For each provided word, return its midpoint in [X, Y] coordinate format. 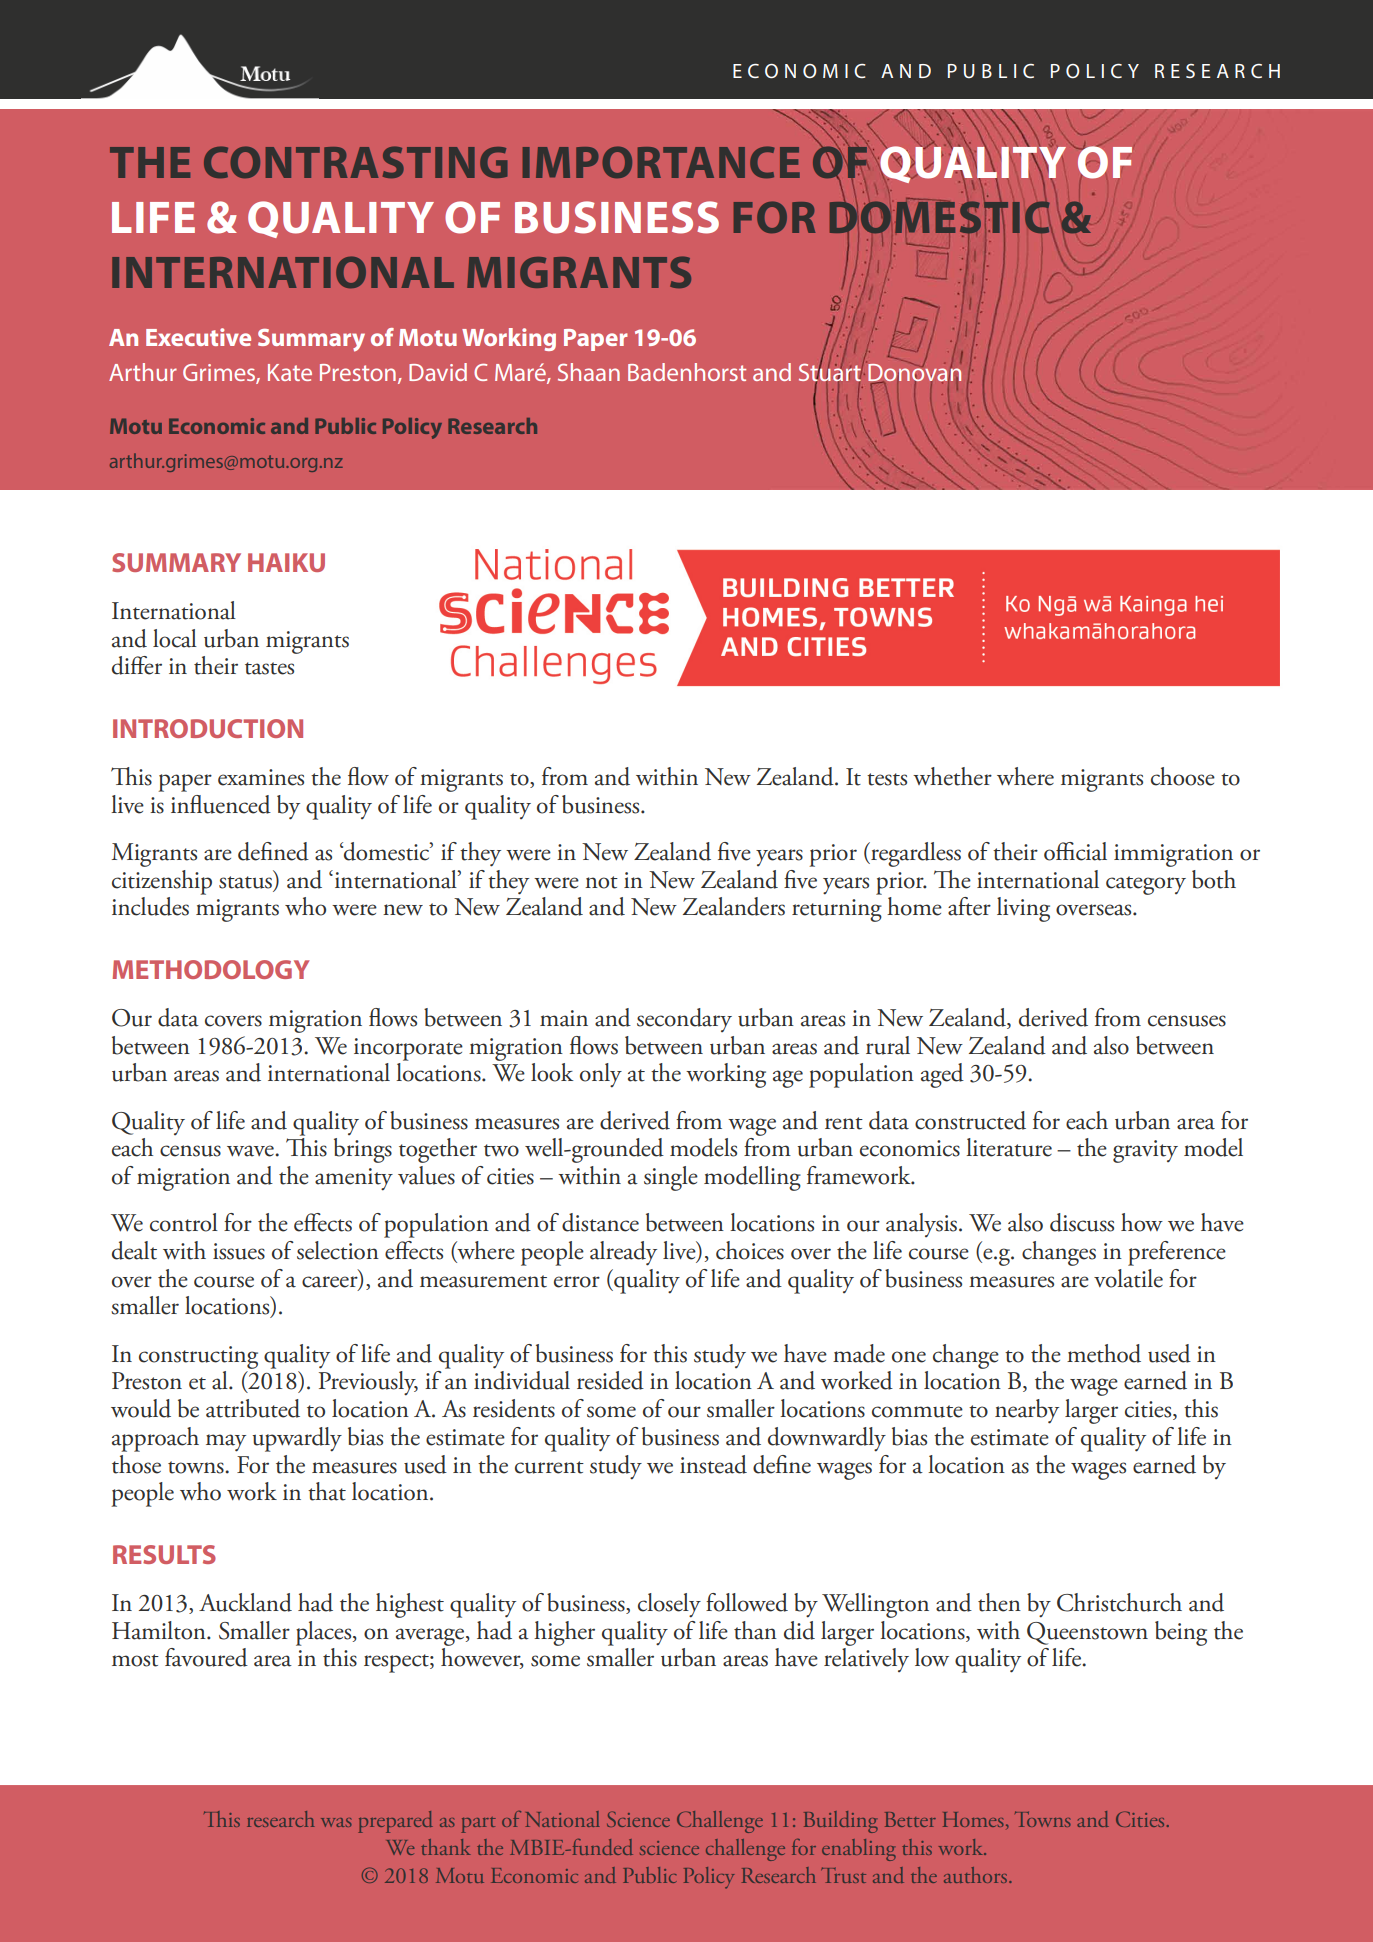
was [336, 1822]
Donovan [914, 372]
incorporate [408, 1049]
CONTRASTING [355, 162]
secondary [684, 1020]
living [1023, 909]
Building [841, 1822]
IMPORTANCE [661, 162]
